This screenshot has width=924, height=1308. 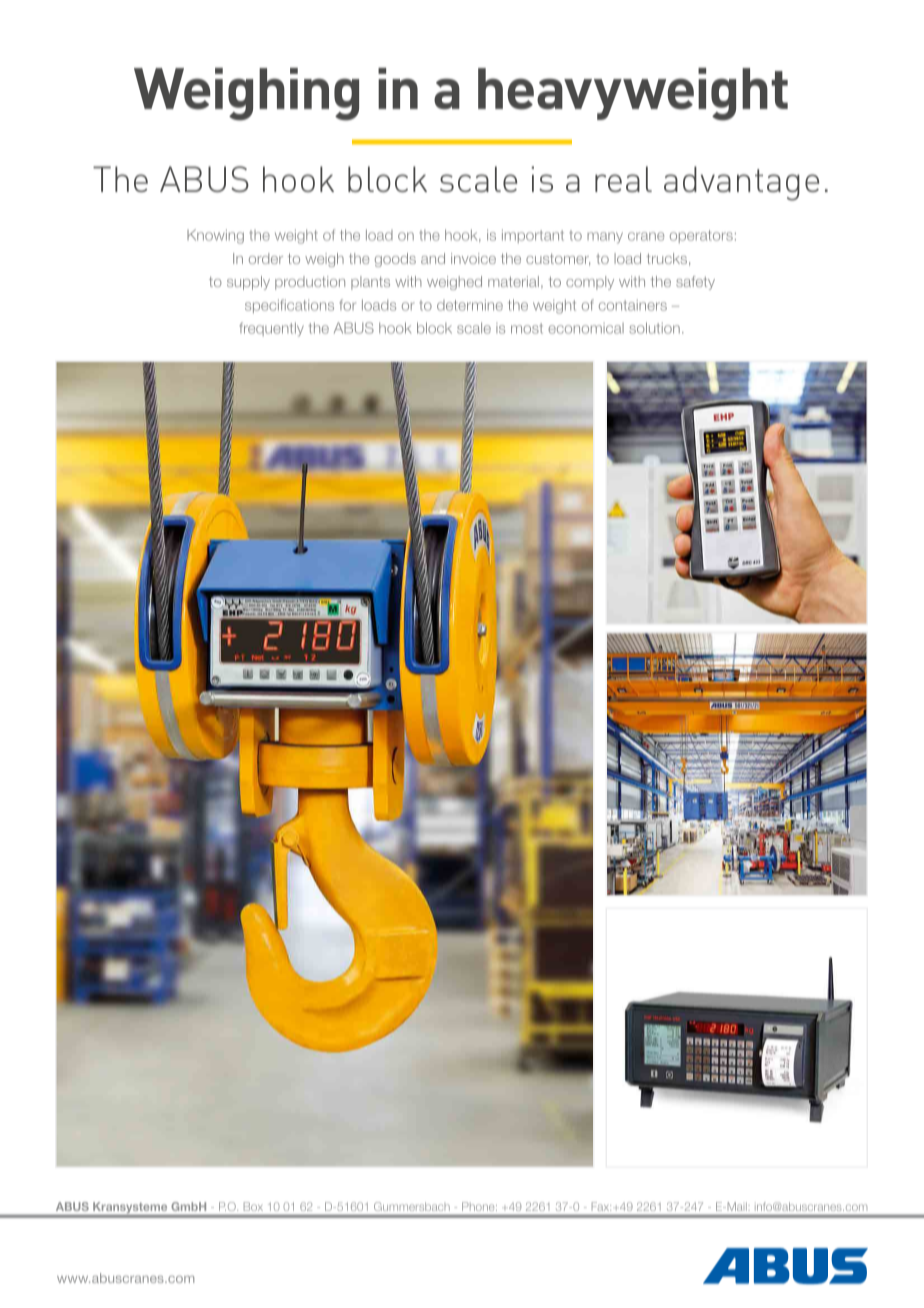 I want to click on order, so click(x=266, y=258).
